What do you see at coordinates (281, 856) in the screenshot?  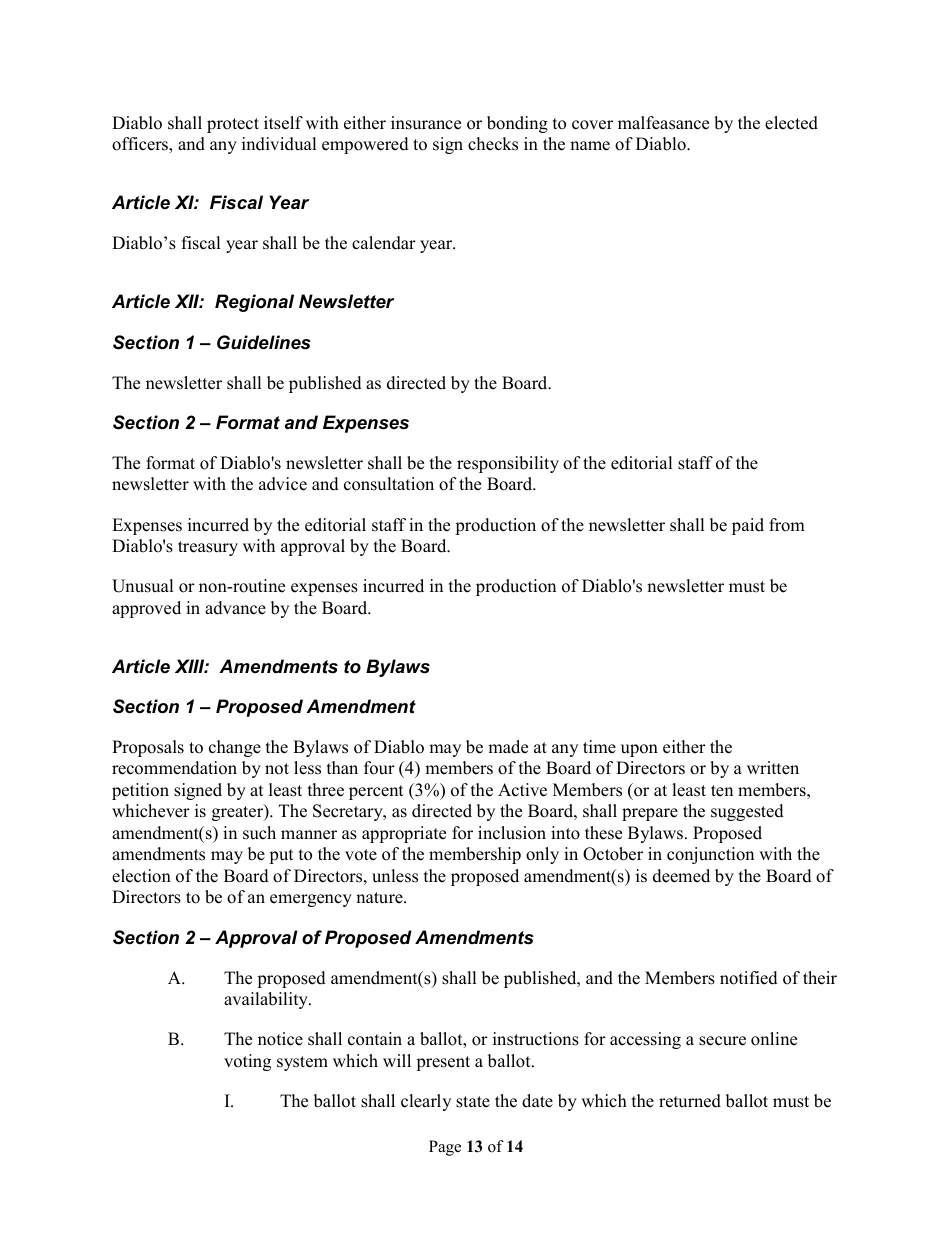 I see `put` at bounding box center [281, 856].
